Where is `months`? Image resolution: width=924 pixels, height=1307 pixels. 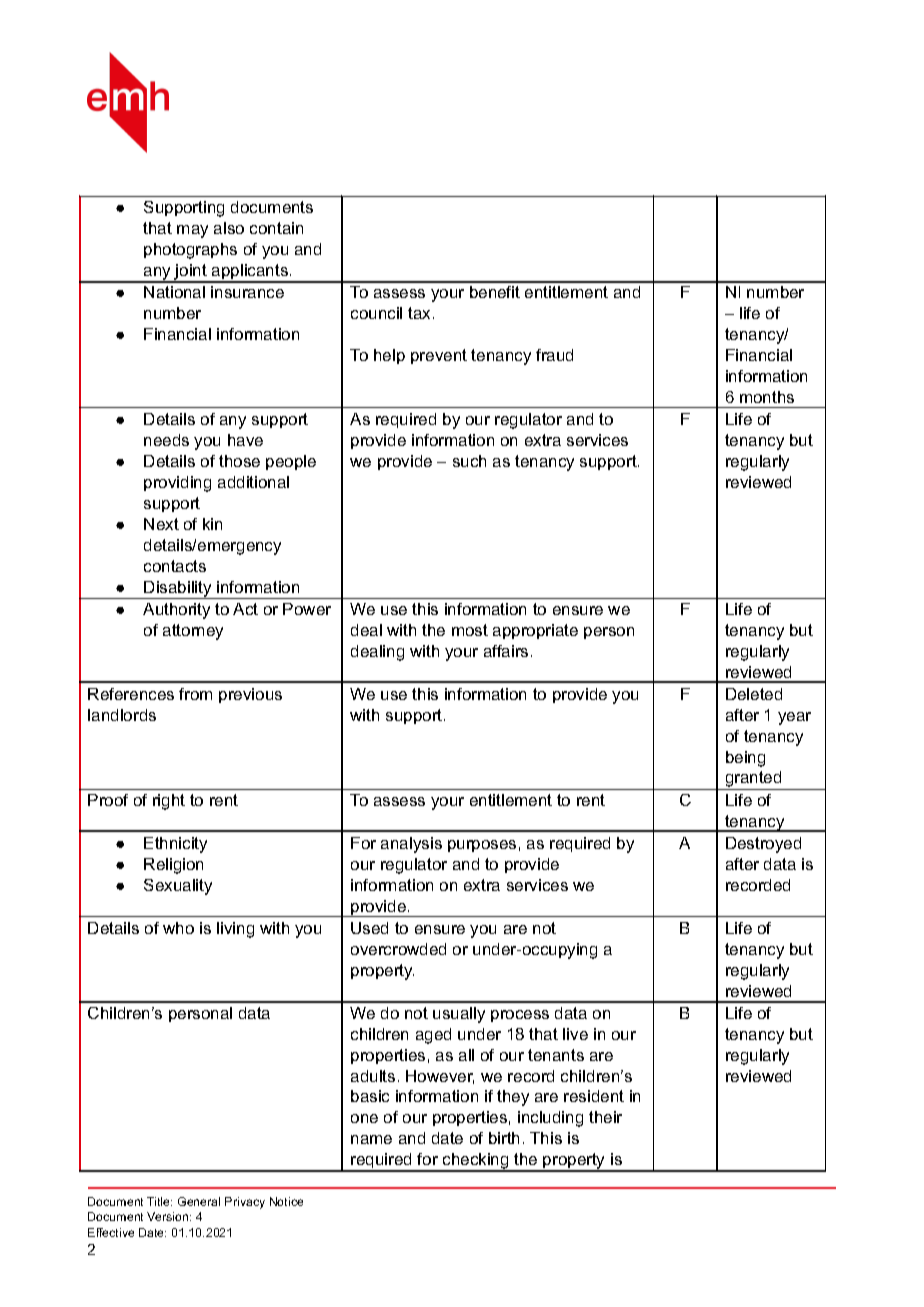 months is located at coordinates (767, 397).
